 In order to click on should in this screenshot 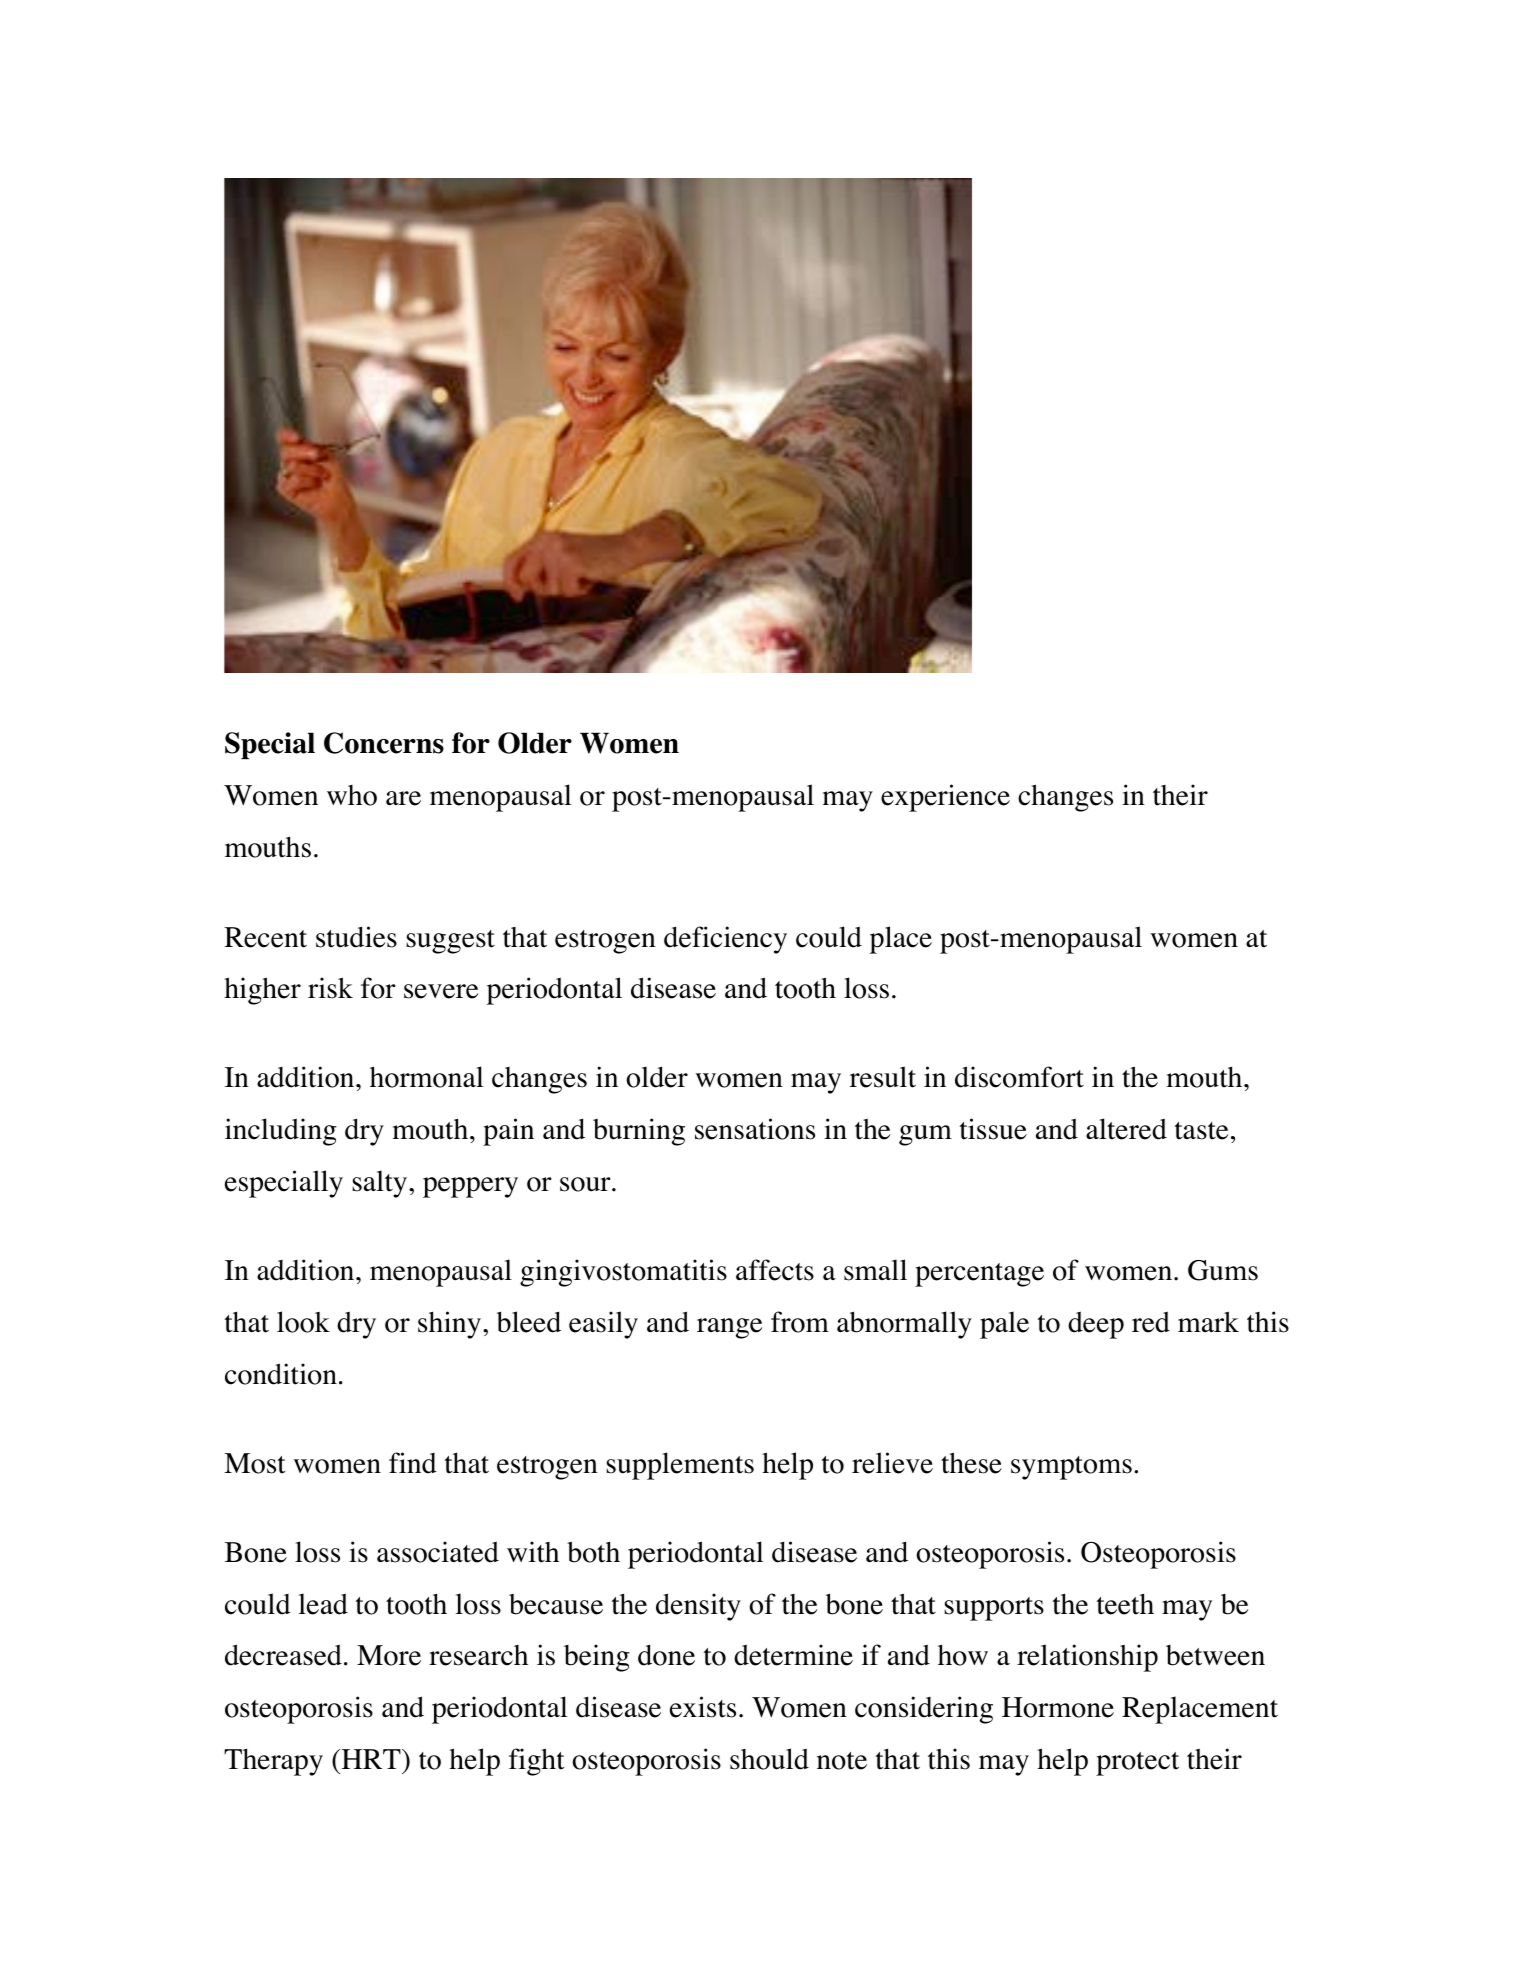, I will do `click(769, 1759)`.
